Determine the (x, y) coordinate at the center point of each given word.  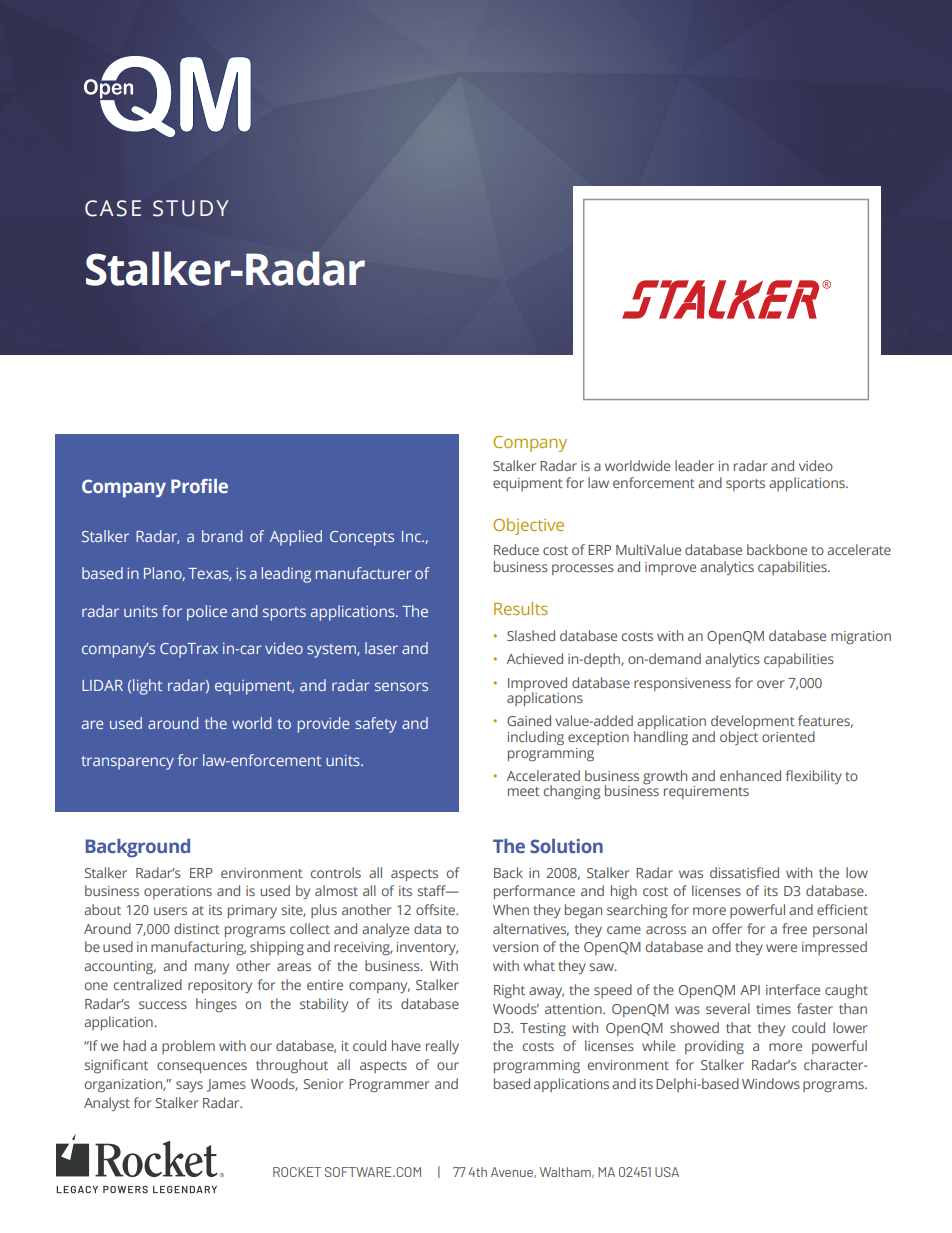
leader (694, 465)
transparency (127, 763)
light (147, 687)
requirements (706, 792)
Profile (199, 486)
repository (220, 986)
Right (509, 991)
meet (524, 791)
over (771, 684)
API (750, 990)
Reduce (516, 549)
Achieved (535, 658)
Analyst (107, 1104)
